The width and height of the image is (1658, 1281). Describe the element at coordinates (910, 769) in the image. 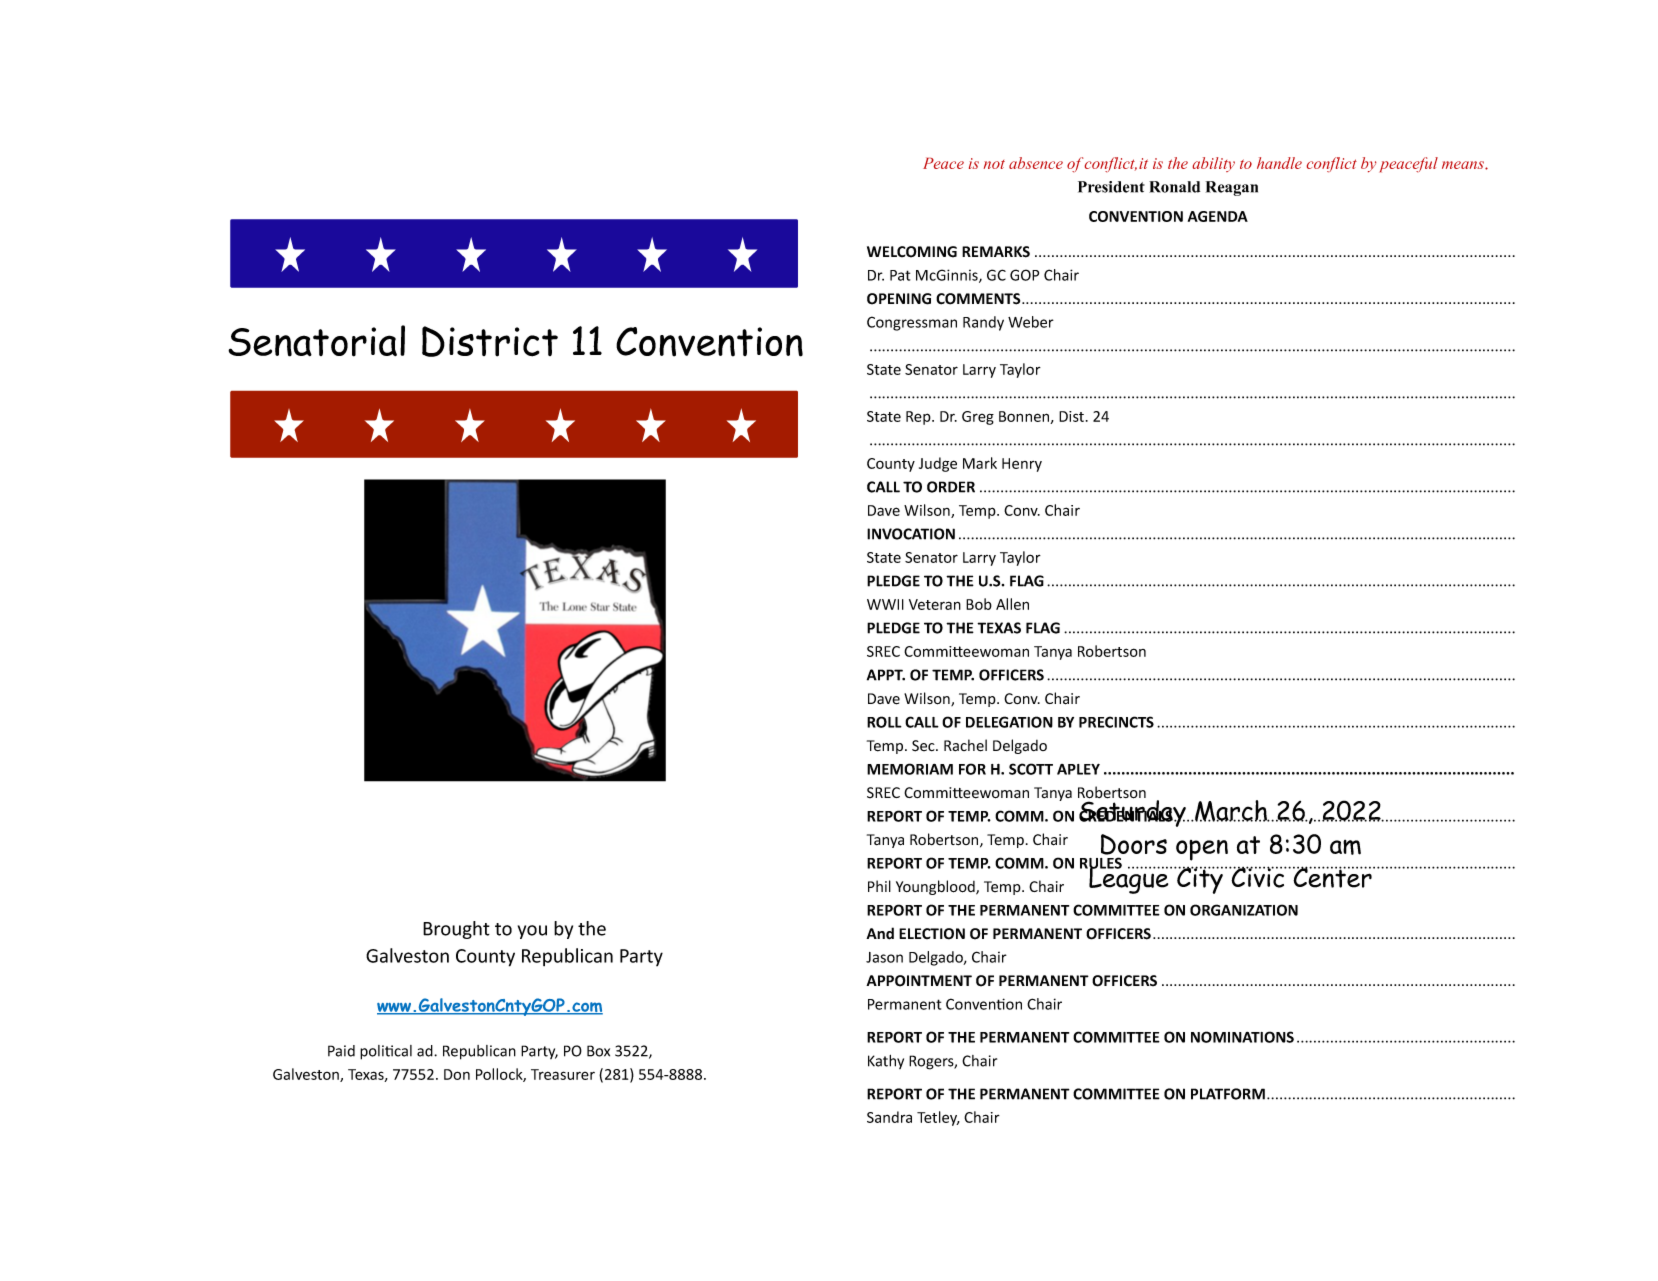

I see `MEMORIAM` at that location.
